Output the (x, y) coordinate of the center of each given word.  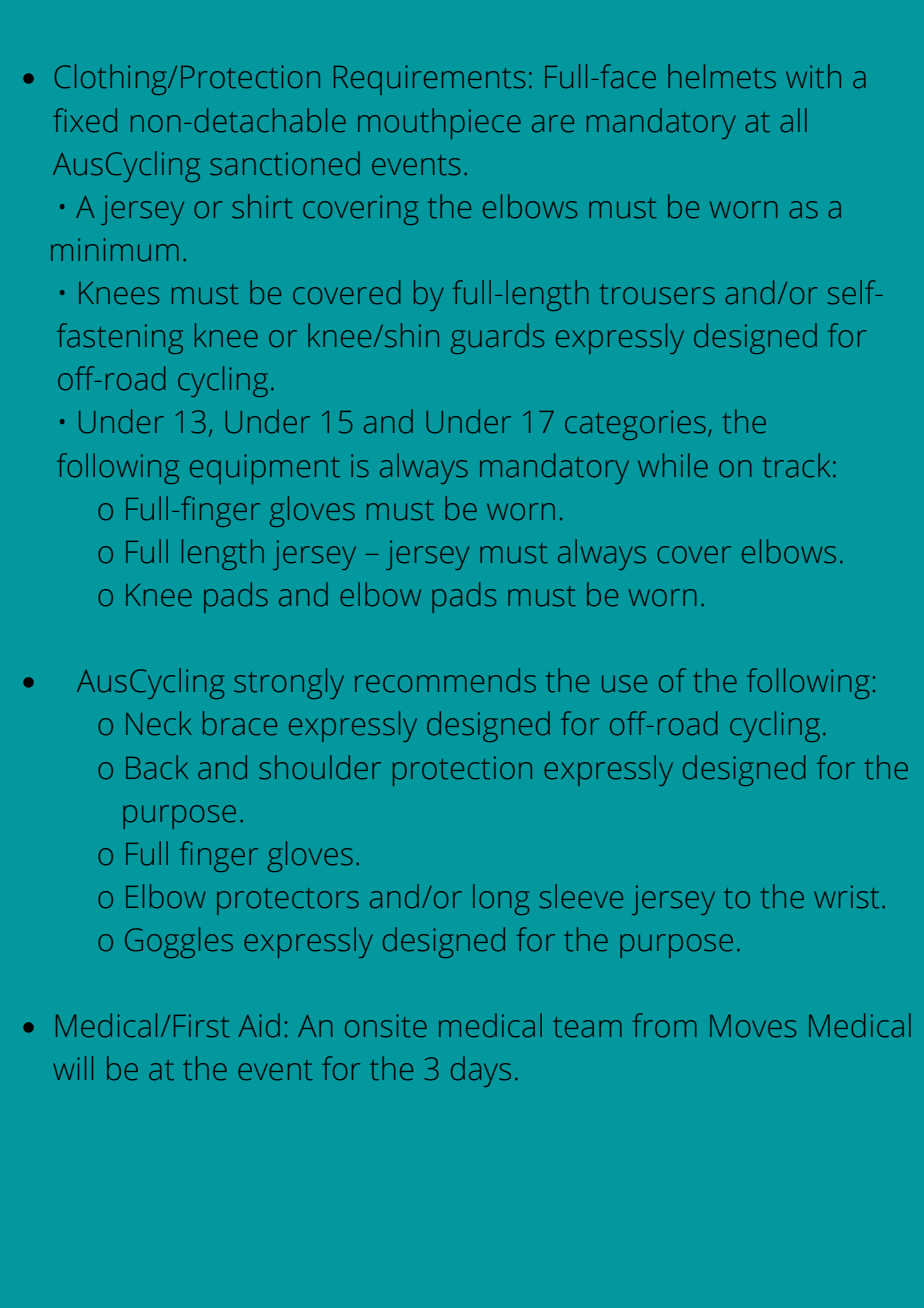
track (796, 465)
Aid (259, 1025)
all (793, 120)
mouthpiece (439, 123)
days (481, 1071)
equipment (265, 469)
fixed (85, 120)
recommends (445, 680)
